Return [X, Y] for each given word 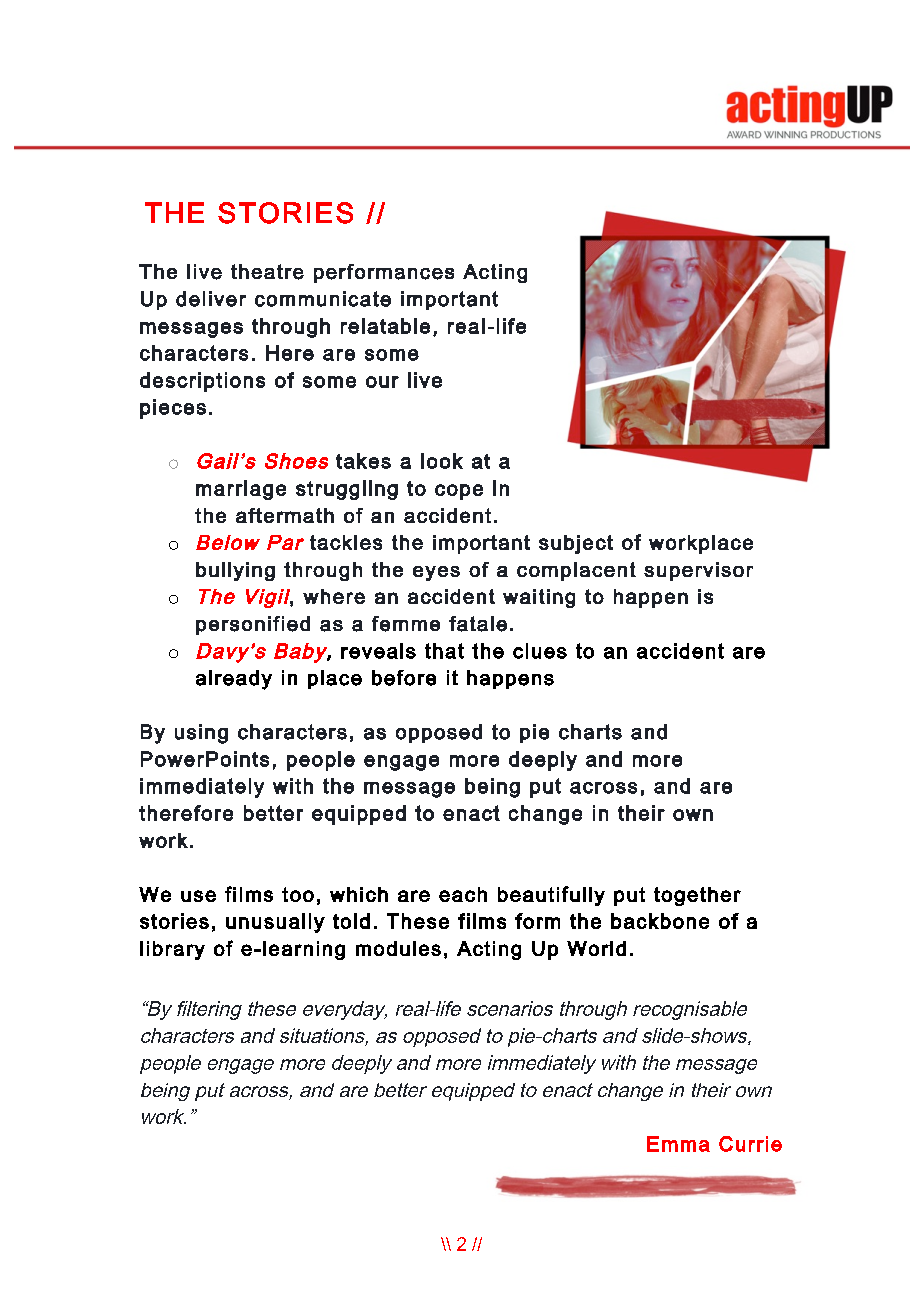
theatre [267, 272]
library [172, 950]
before [404, 678]
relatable [385, 326]
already [234, 680]
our [382, 382]
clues [540, 651]
